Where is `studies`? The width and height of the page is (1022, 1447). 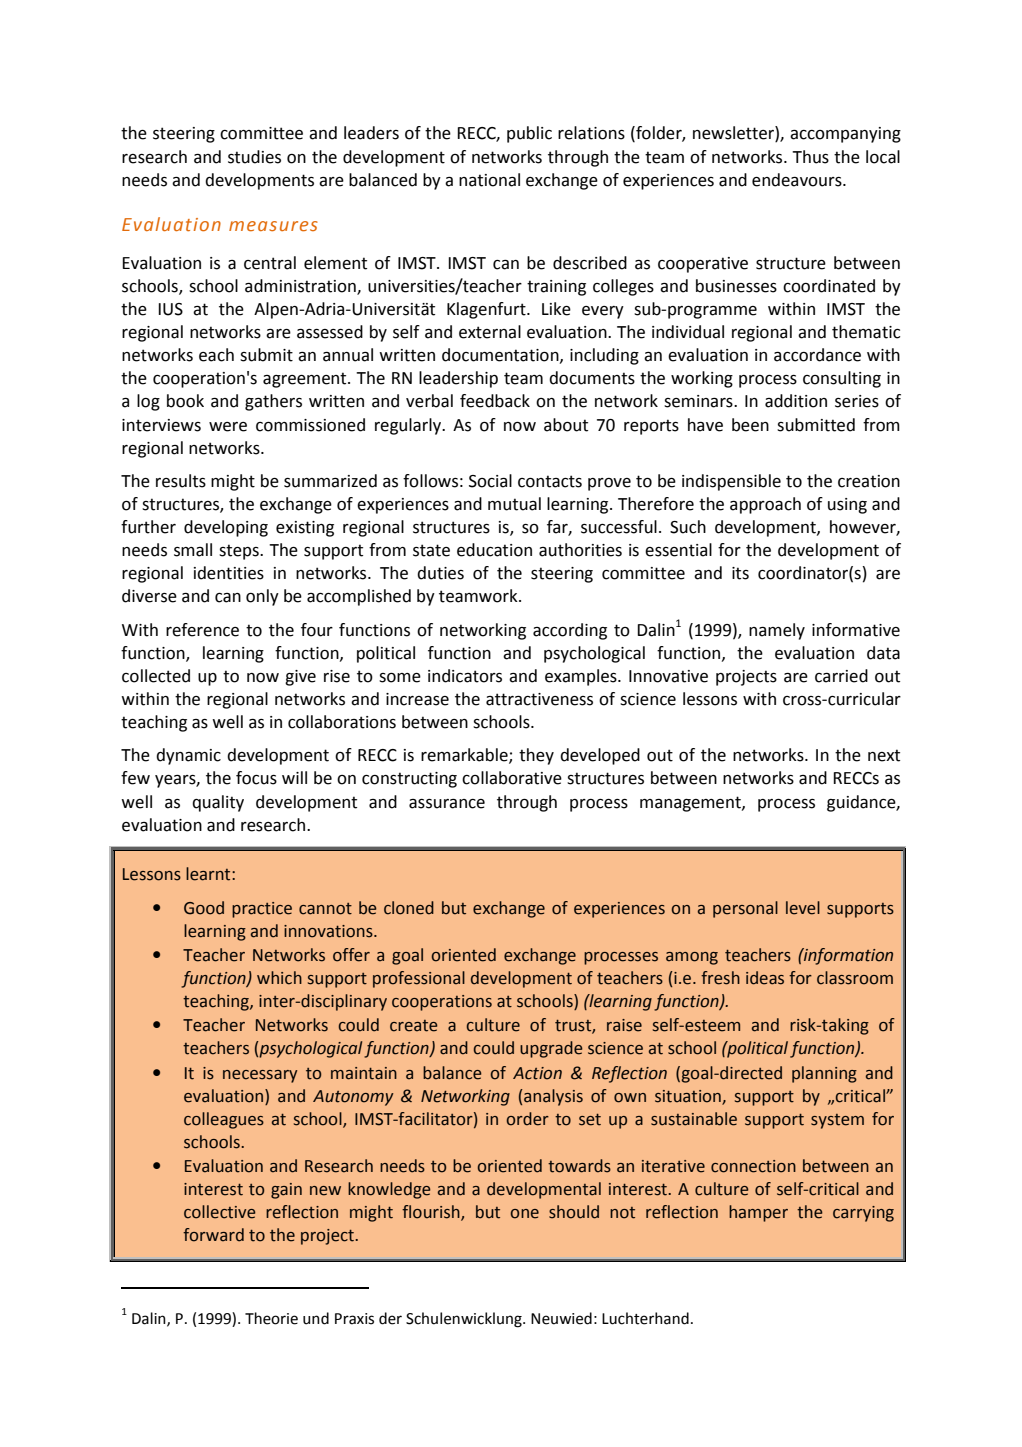 studies is located at coordinates (254, 157).
